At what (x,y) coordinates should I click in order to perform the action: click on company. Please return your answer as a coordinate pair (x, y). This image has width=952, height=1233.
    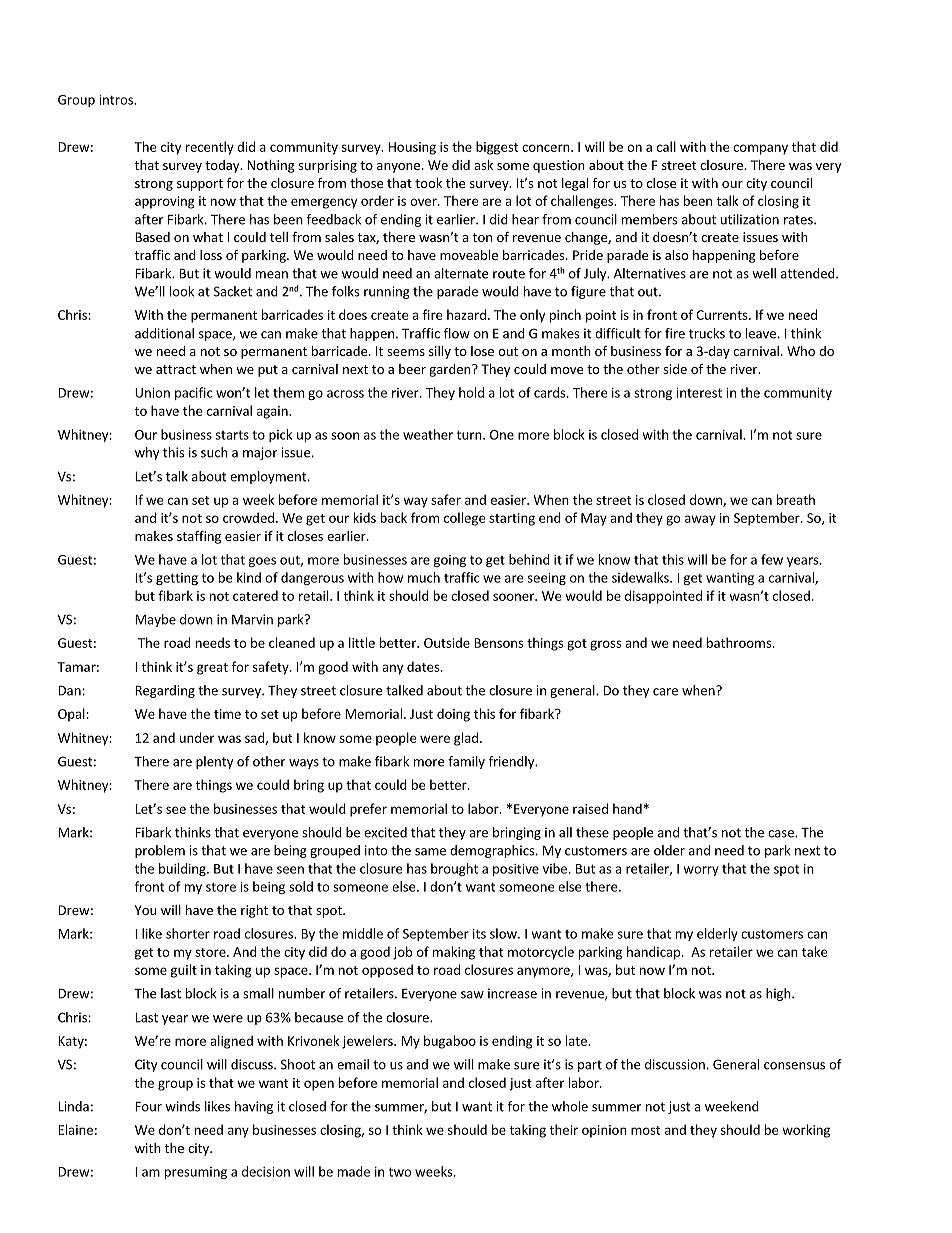
    Looking at the image, I should click on (760, 149).
